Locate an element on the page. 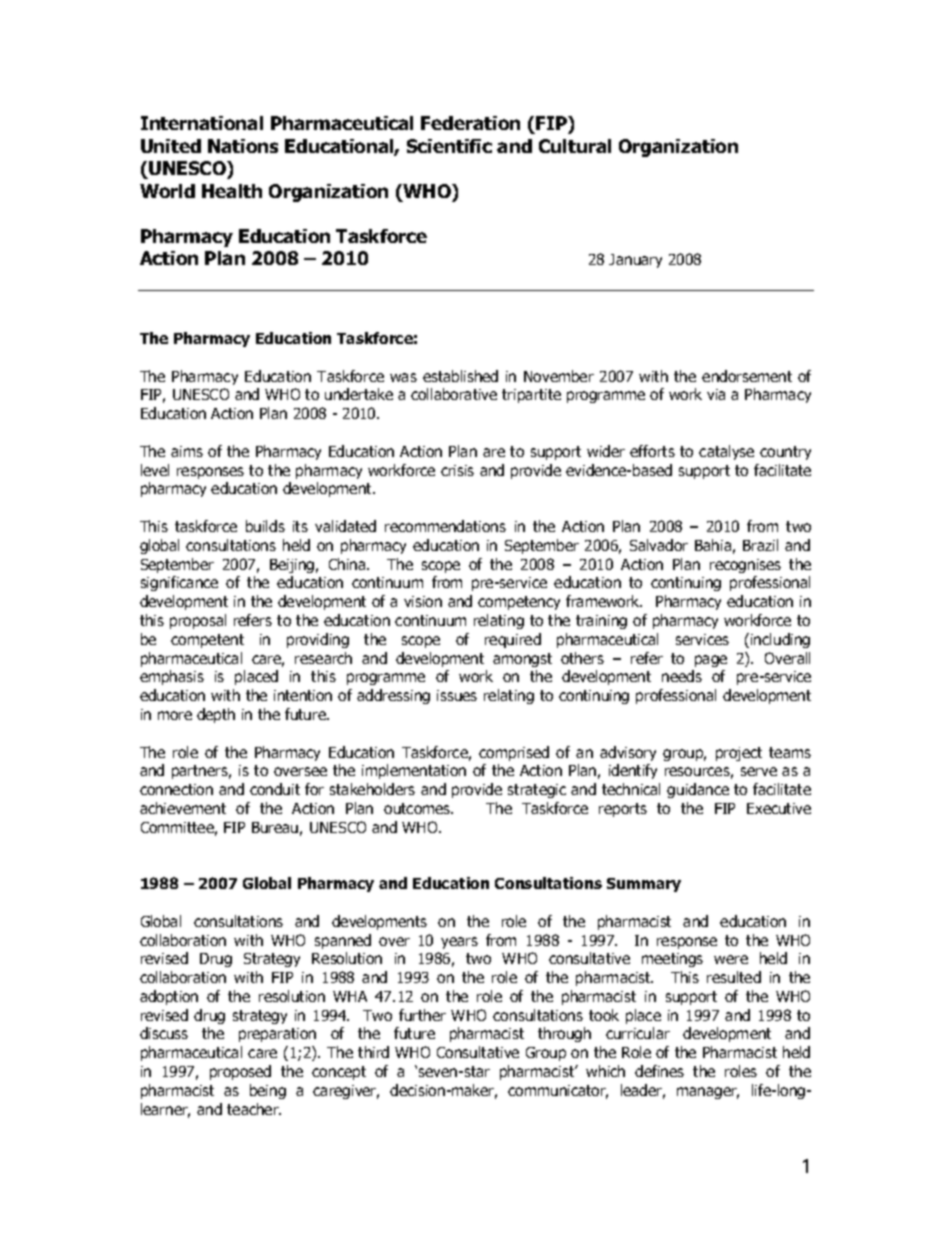 This image has width=952, height=1233. proposed is located at coordinates (240, 1072).
